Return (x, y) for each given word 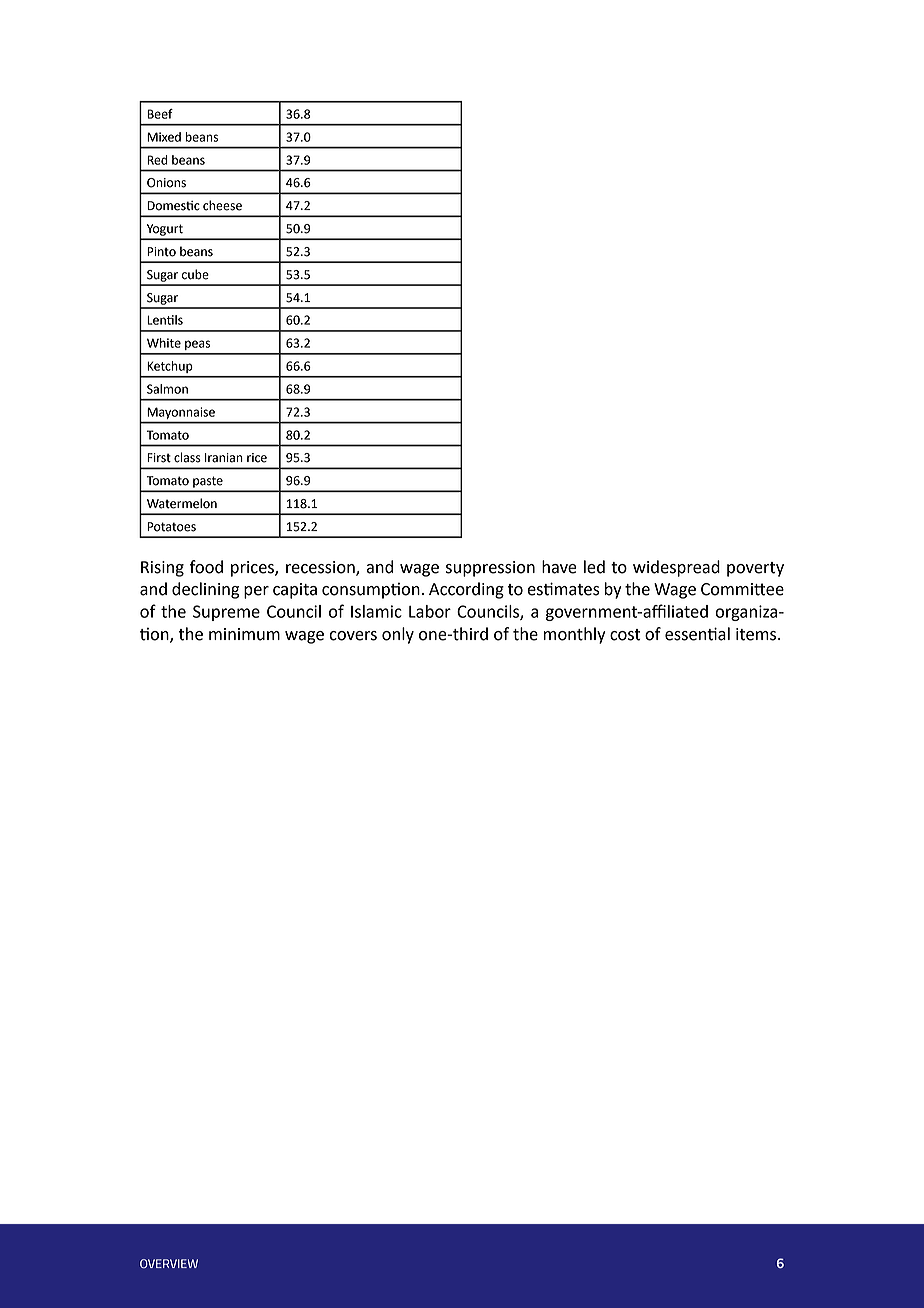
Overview (169, 1263)
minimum (244, 634)
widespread (676, 568)
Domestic (173, 206)
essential (697, 634)
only (398, 635)
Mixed (164, 137)
